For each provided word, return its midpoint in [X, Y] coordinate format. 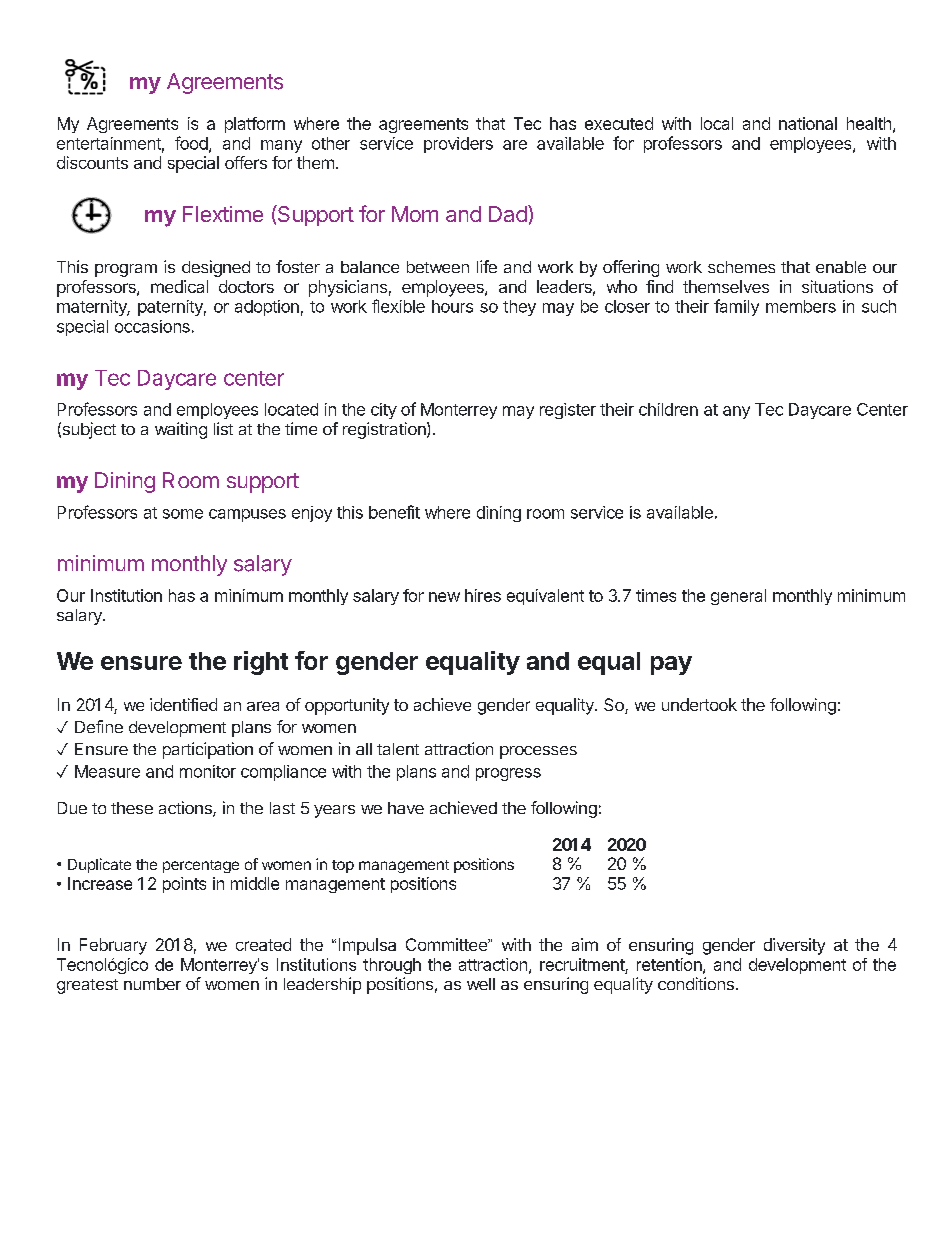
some [183, 514]
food [192, 144]
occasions [152, 326]
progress [508, 774]
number [152, 984]
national [808, 123]
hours [452, 306]
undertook [699, 704]
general [738, 597]
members [801, 306]
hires [483, 595]
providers [458, 145]
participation [208, 750]
